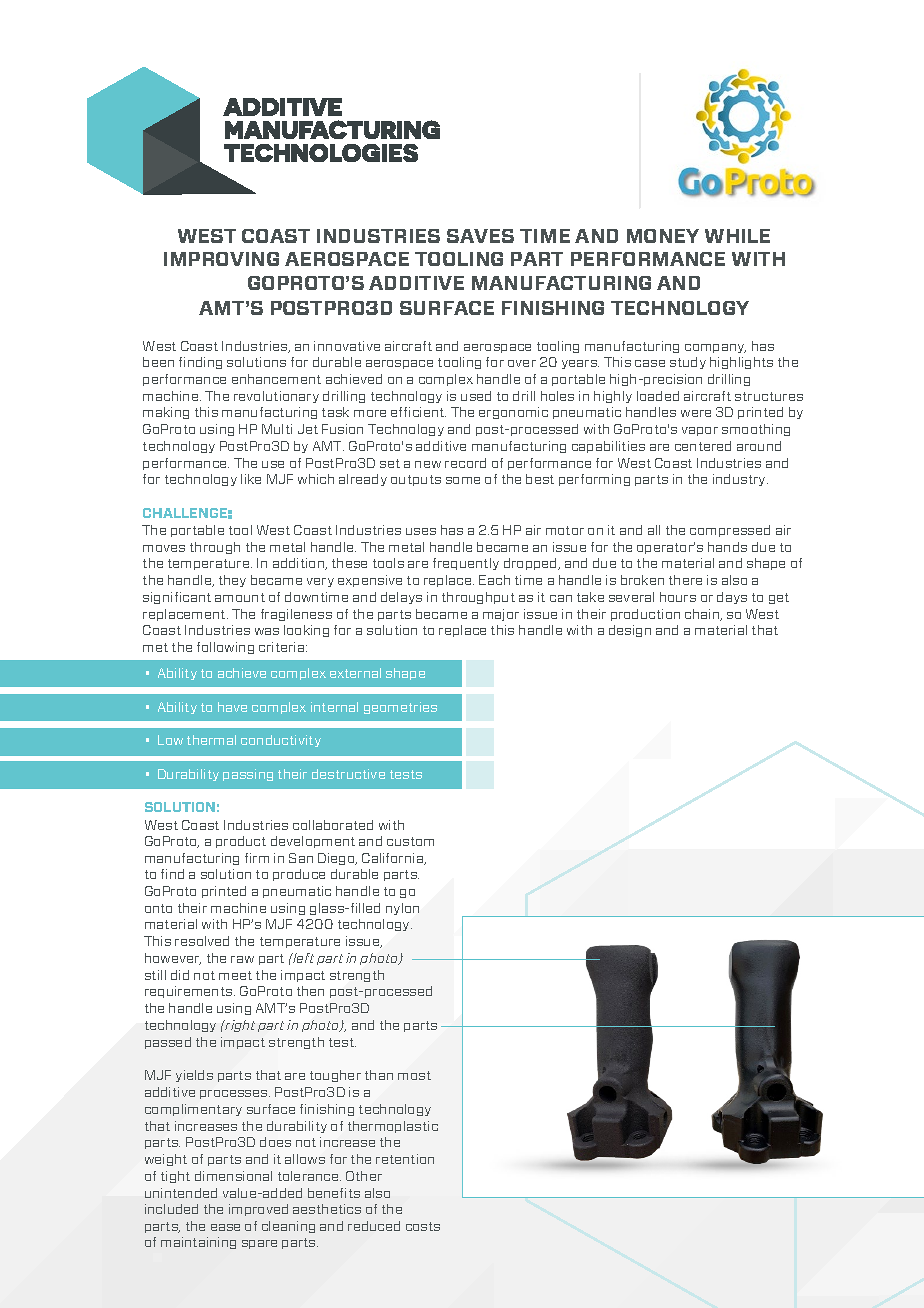 The height and width of the image is (1308, 924). What do you see at coordinates (480, 236) in the image?
I see `SAVES` at bounding box center [480, 236].
